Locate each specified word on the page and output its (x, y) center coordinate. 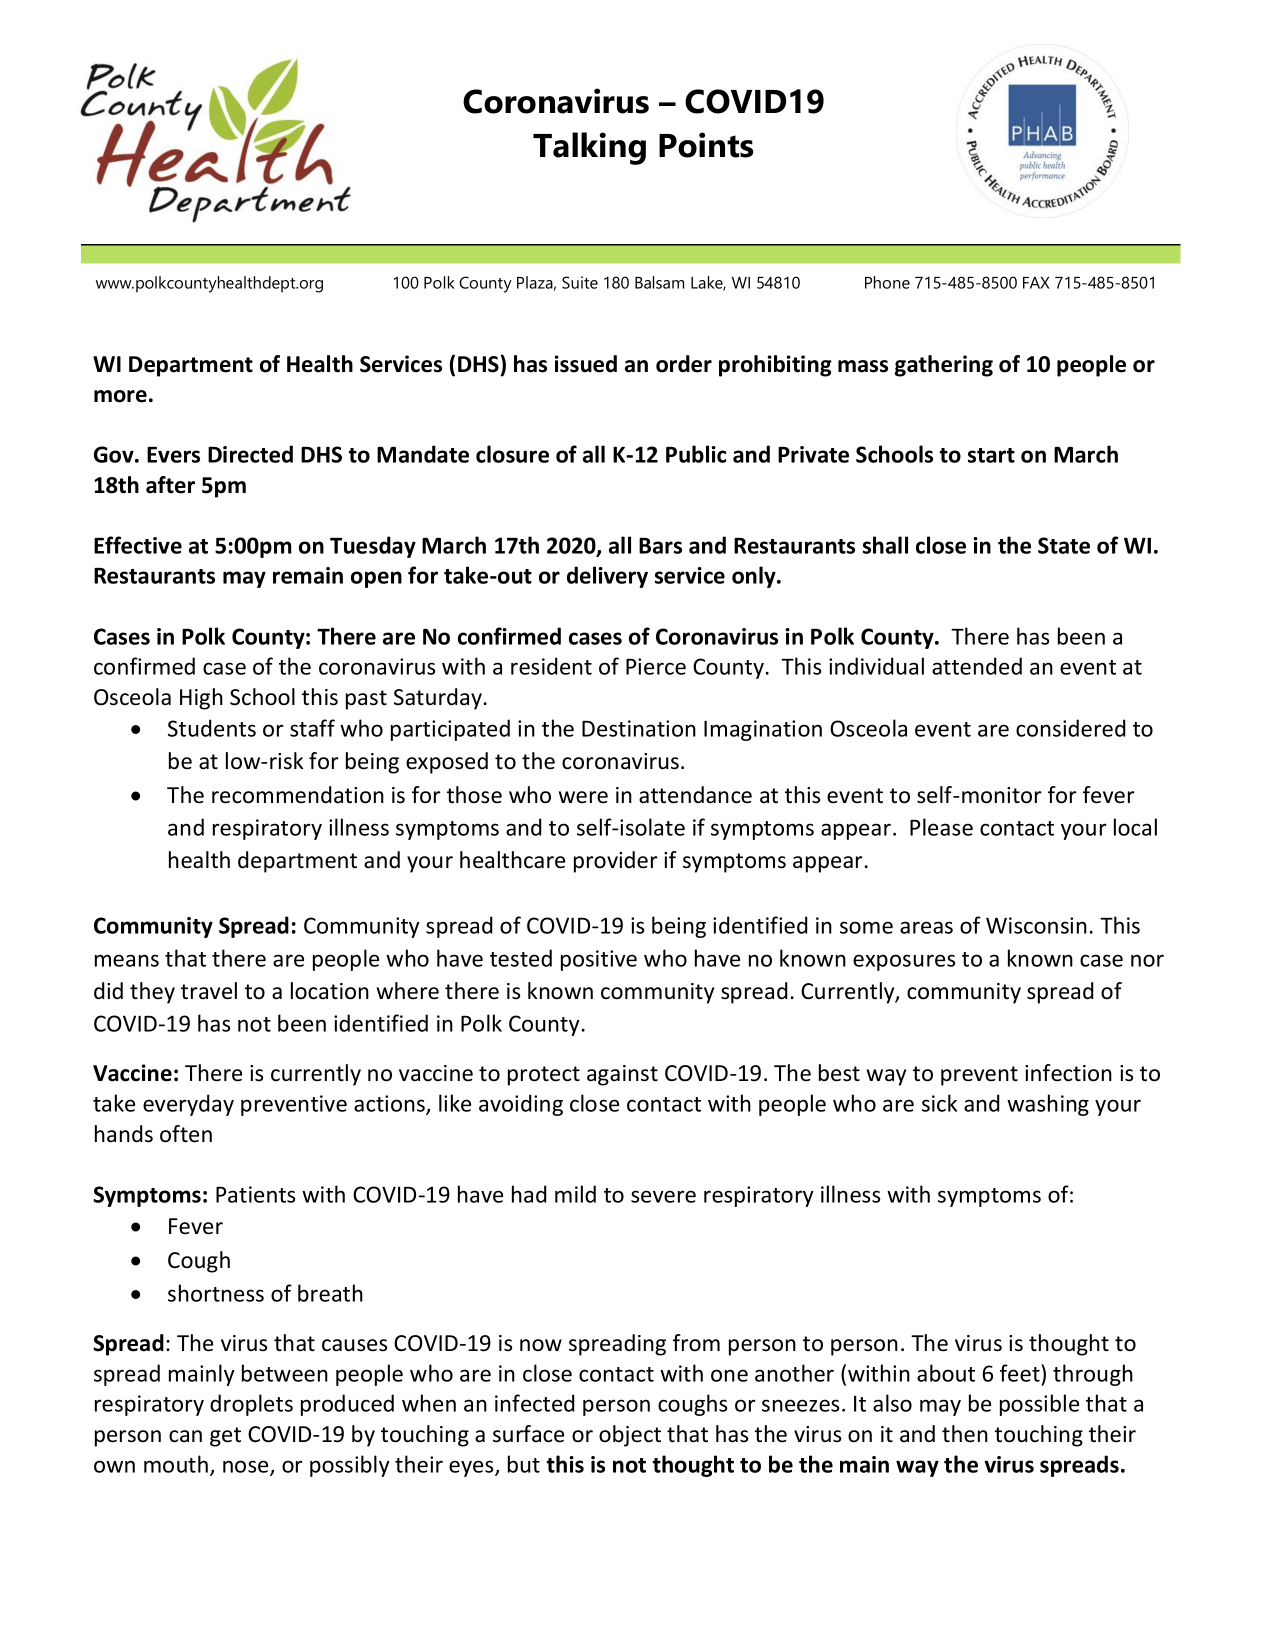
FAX (1036, 283)
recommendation (298, 795)
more (120, 396)
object (630, 1436)
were (583, 797)
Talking (589, 148)
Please (941, 827)
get (225, 1437)
